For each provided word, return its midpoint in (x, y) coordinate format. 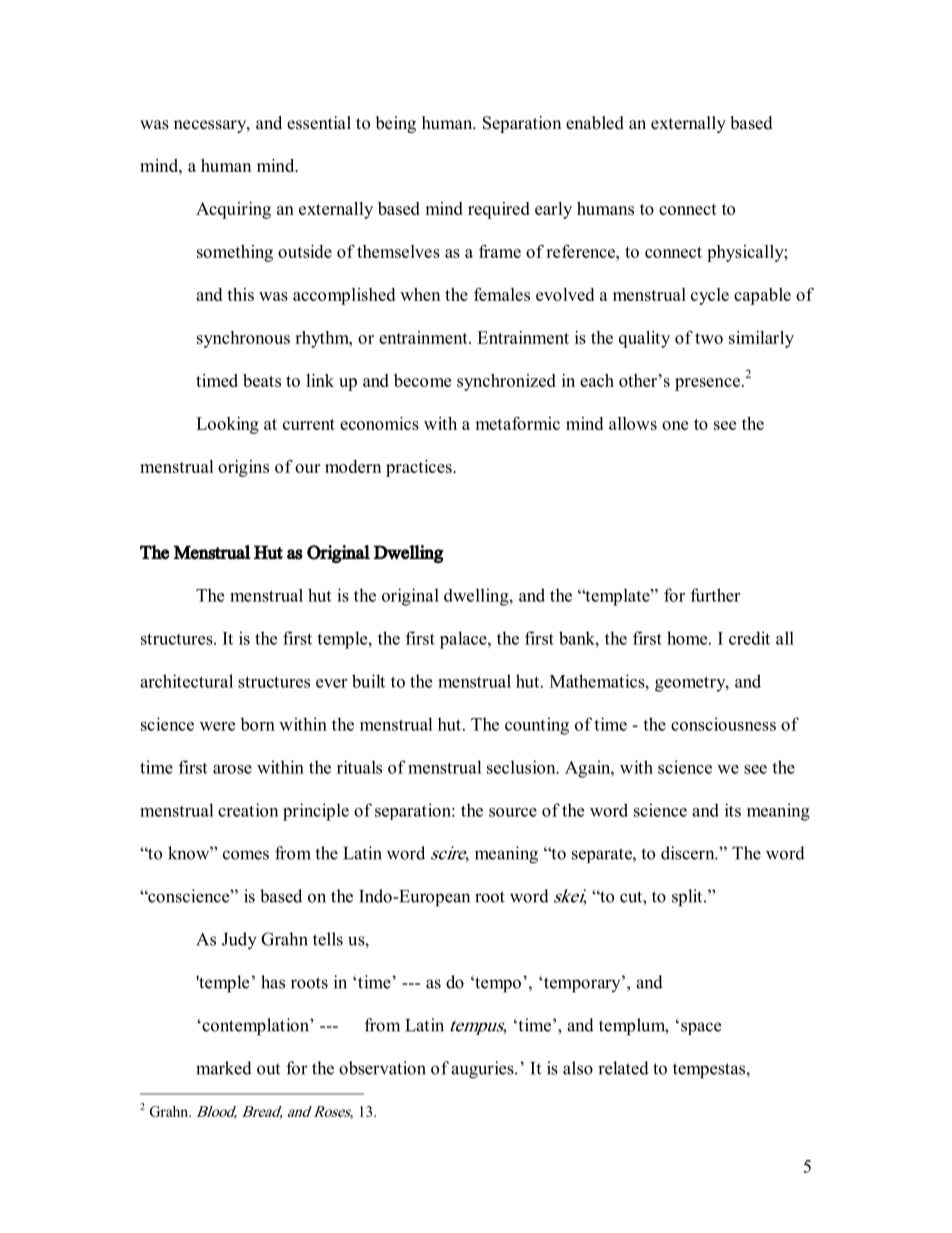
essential (319, 123)
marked (224, 1068)
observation (382, 1068)
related (623, 1068)
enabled (595, 123)
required (499, 210)
